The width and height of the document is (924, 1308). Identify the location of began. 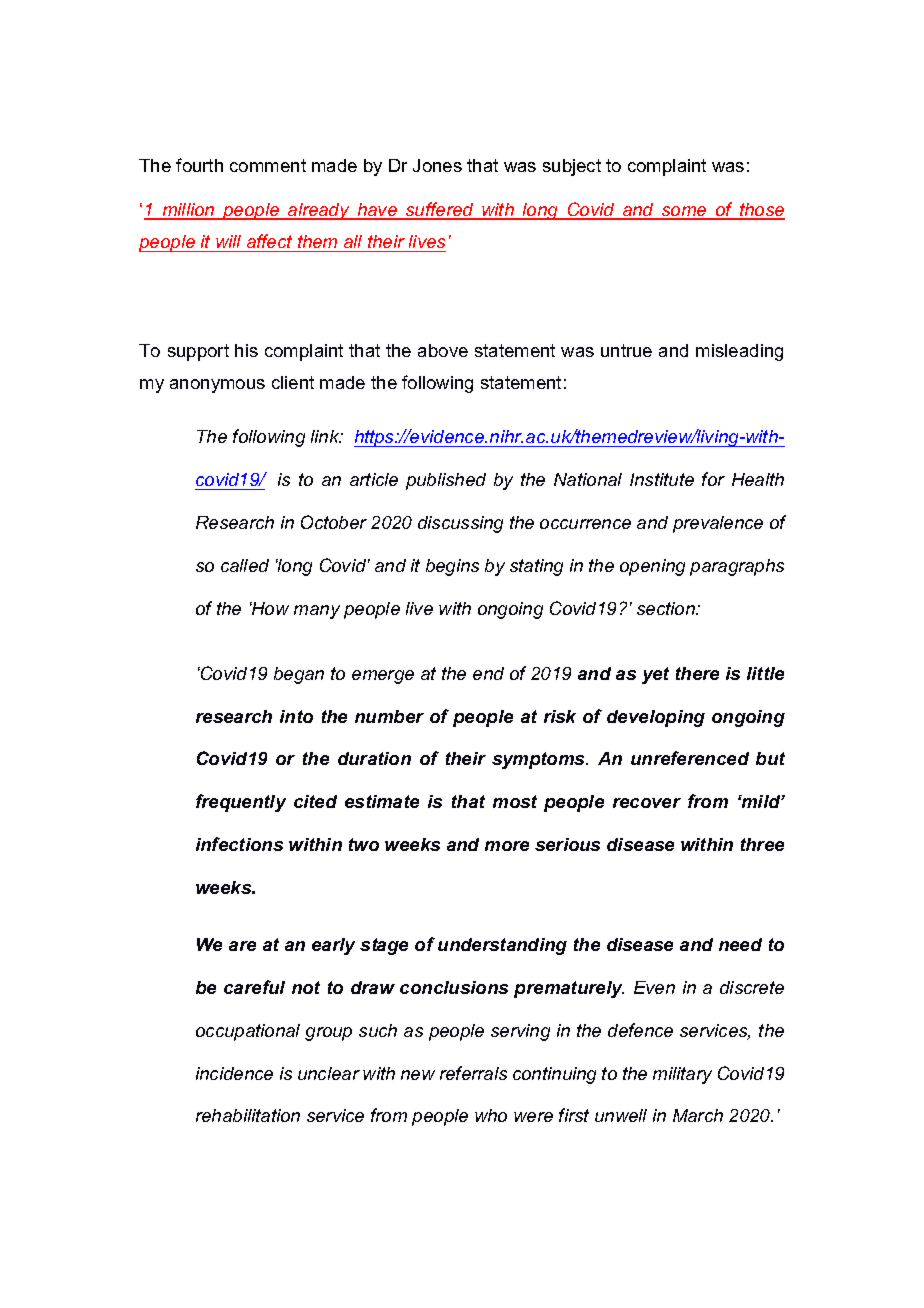
(299, 675).
